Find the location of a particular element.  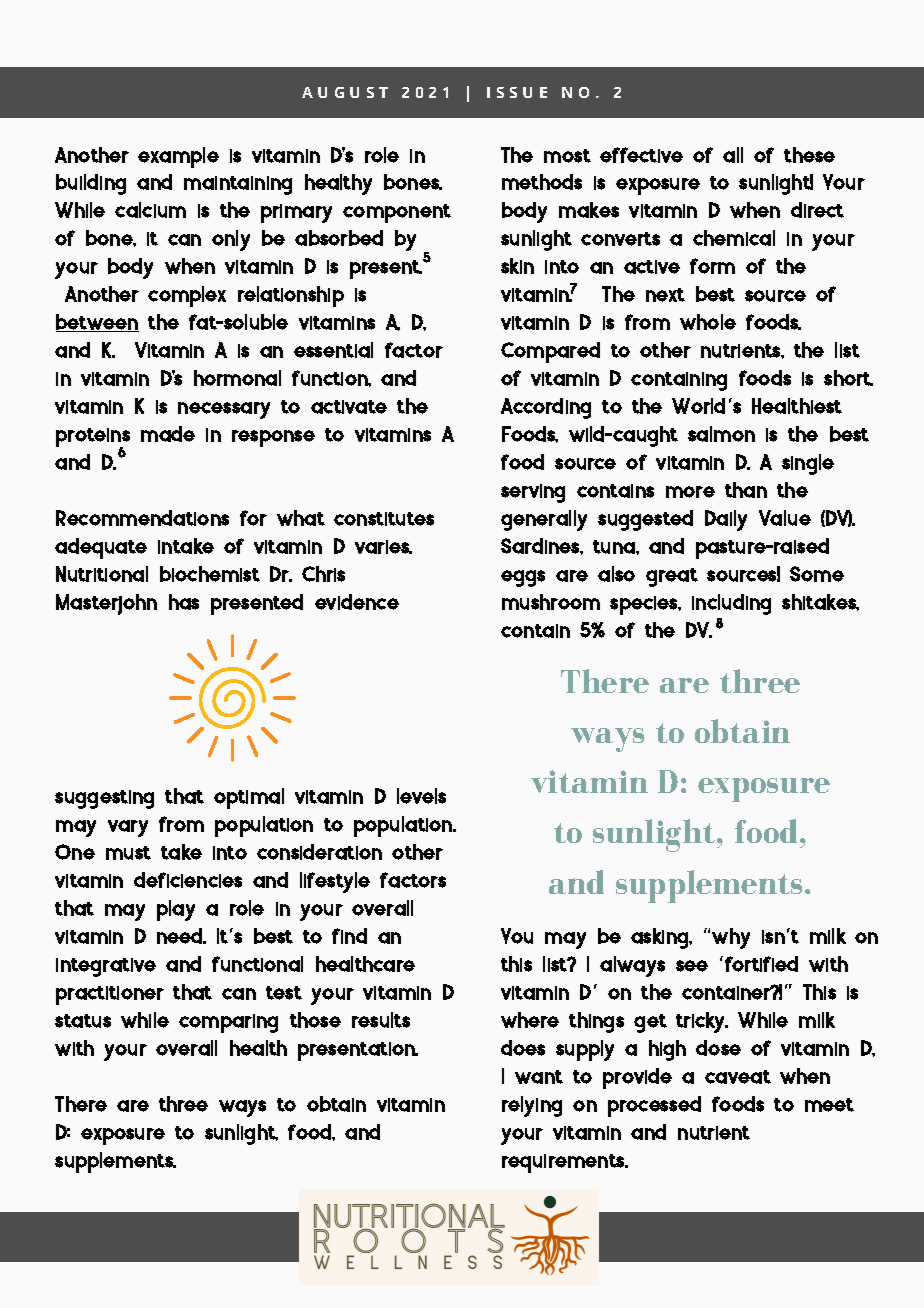

comparing is located at coordinates (228, 1023).
